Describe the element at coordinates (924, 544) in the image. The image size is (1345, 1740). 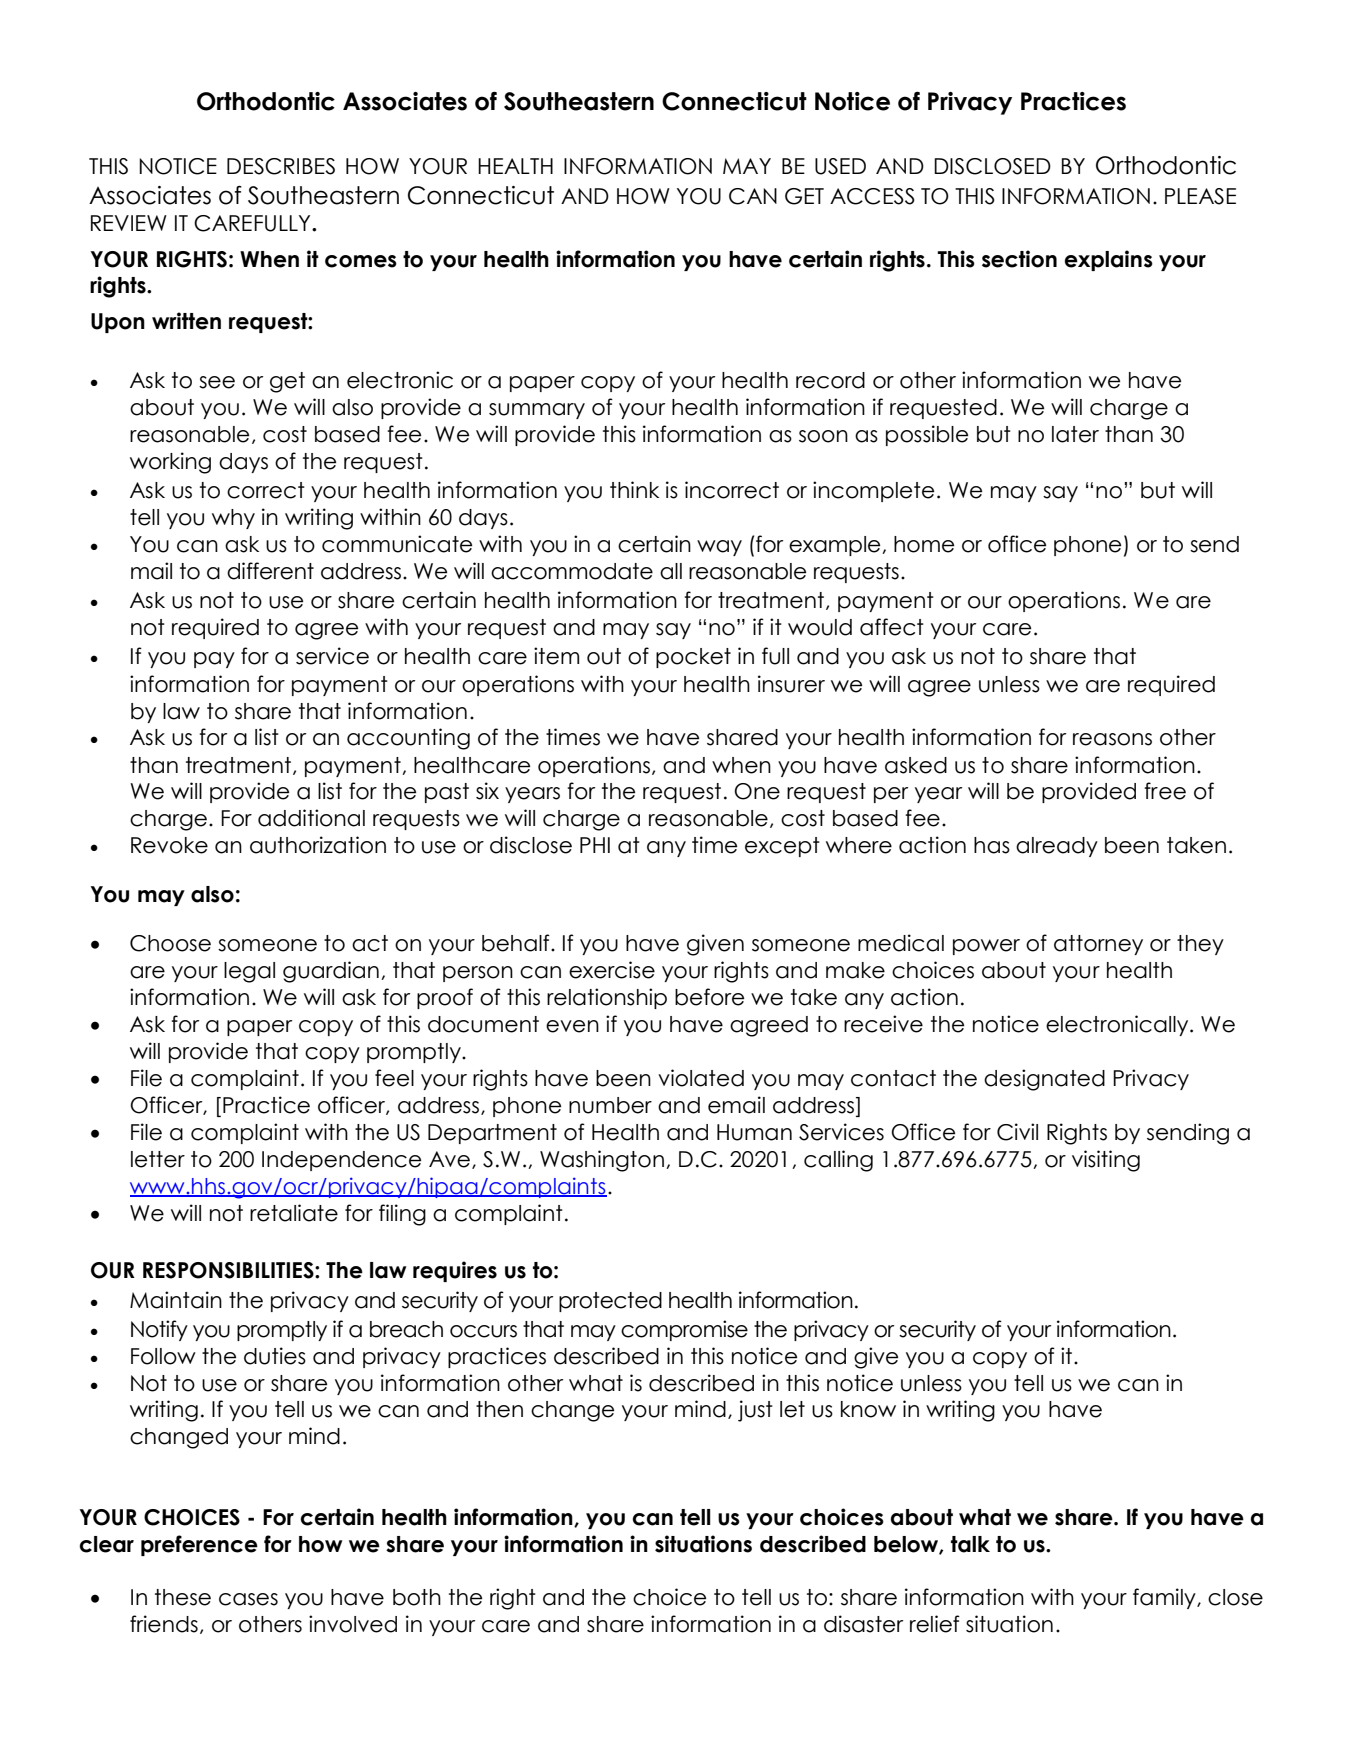
I see `home` at that location.
